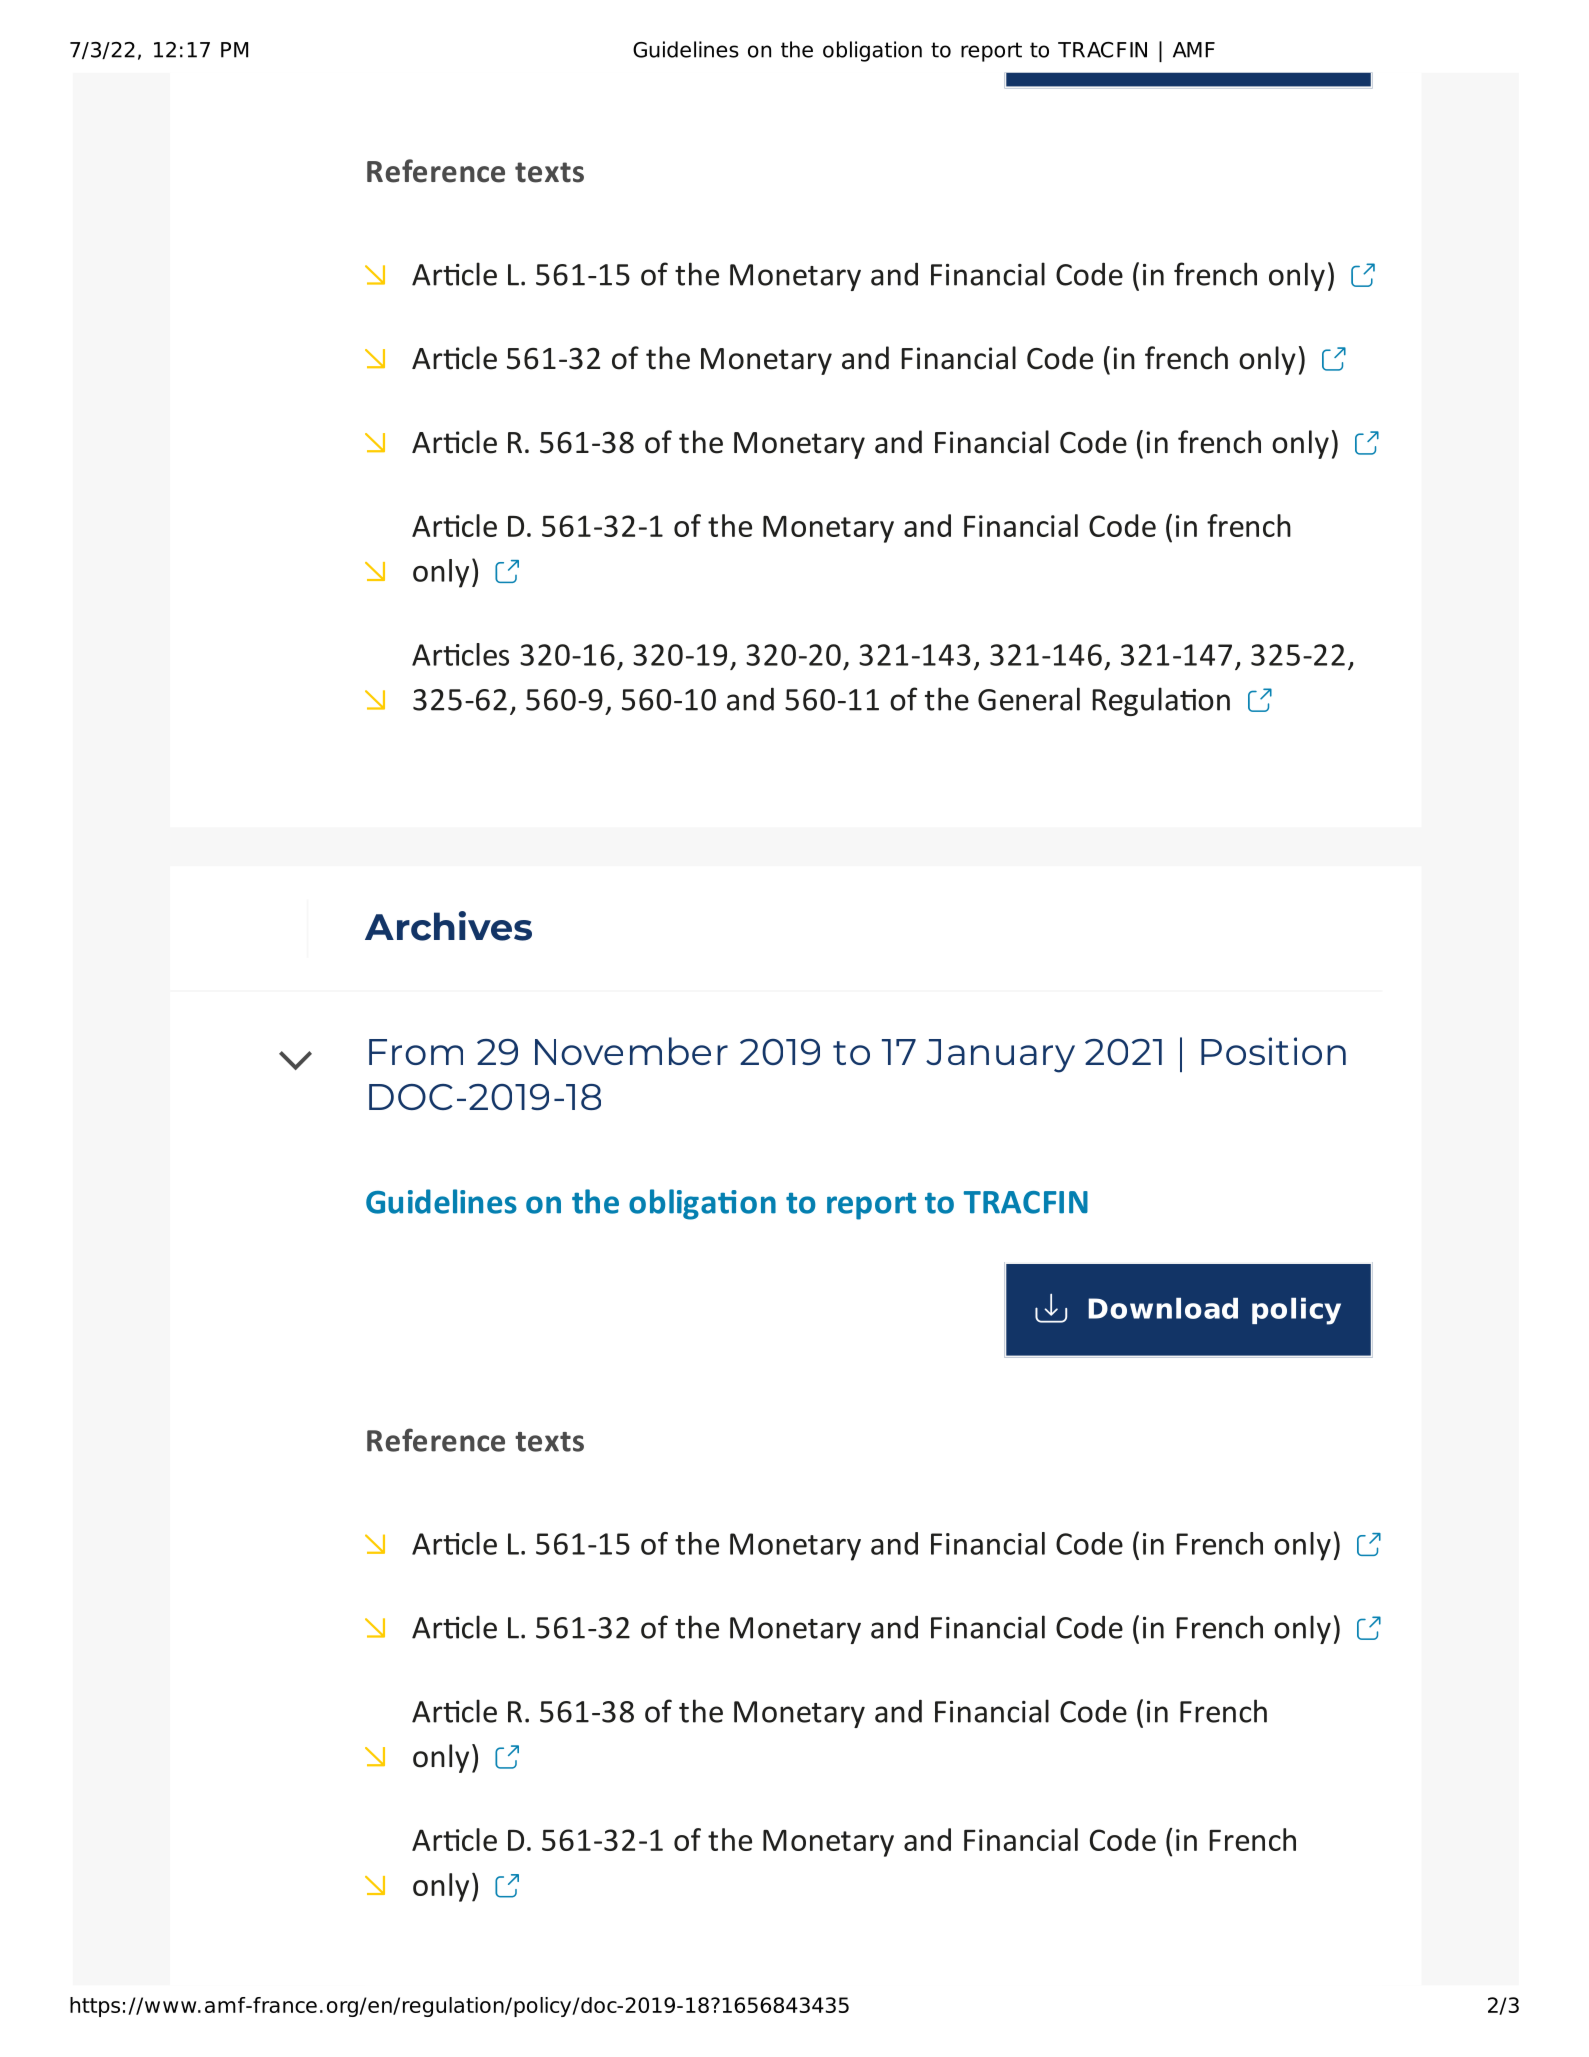  What do you see at coordinates (1273, 1051) in the document?
I see `Position` at bounding box center [1273, 1051].
